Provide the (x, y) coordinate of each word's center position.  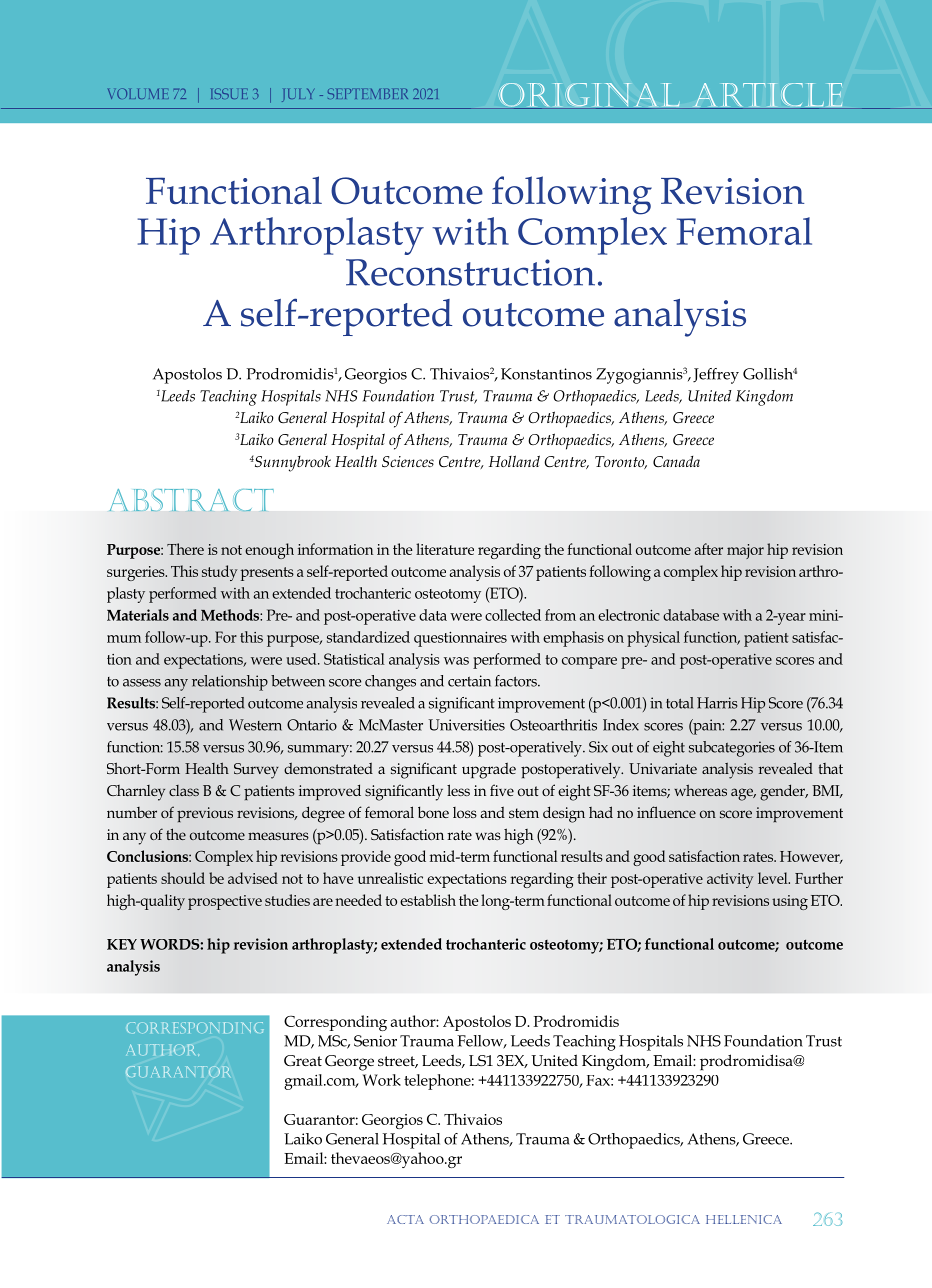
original (589, 96)
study (220, 573)
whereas (700, 790)
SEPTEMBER (368, 93)
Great (303, 1060)
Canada (676, 461)
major (745, 551)
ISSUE (229, 93)
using (790, 902)
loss (465, 812)
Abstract (191, 500)
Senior (375, 1041)
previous (205, 814)
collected (513, 615)
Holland (514, 461)
